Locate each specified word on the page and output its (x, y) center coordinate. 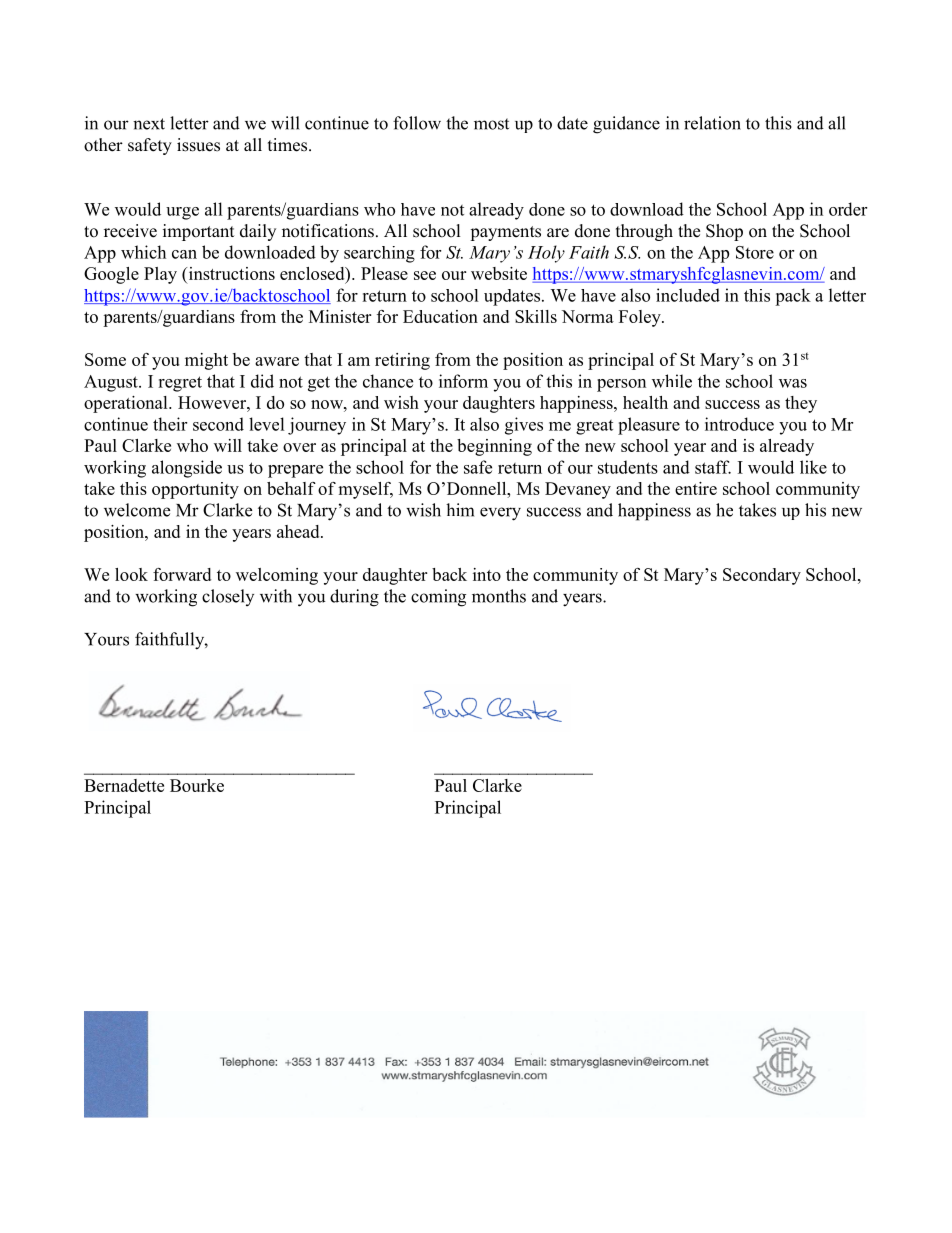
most (491, 124)
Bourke (197, 785)
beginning (494, 447)
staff (713, 467)
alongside (187, 469)
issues (198, 145)
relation (712, 123)
